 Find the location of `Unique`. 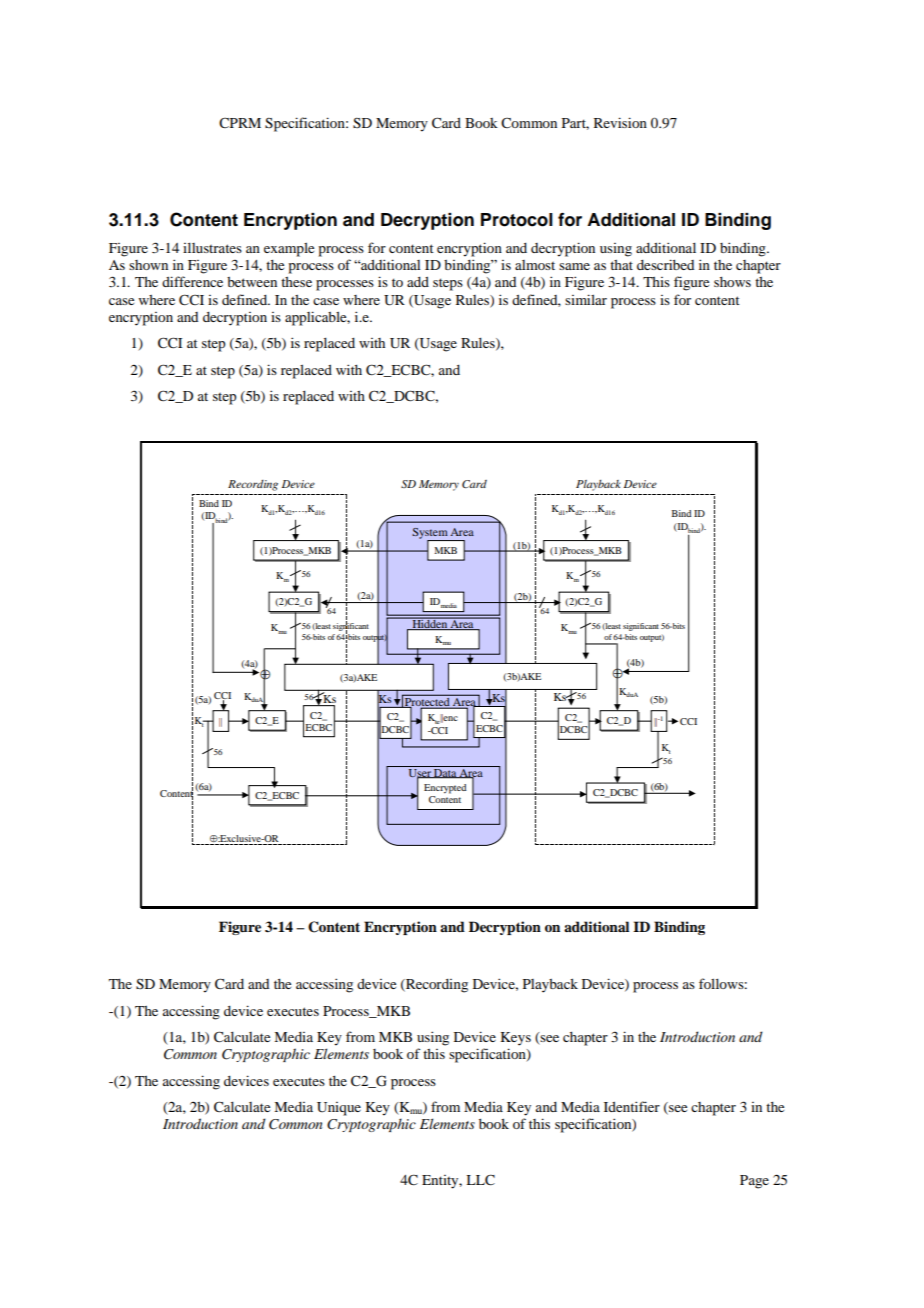

Unique is located at coordinates (339, 1109).
